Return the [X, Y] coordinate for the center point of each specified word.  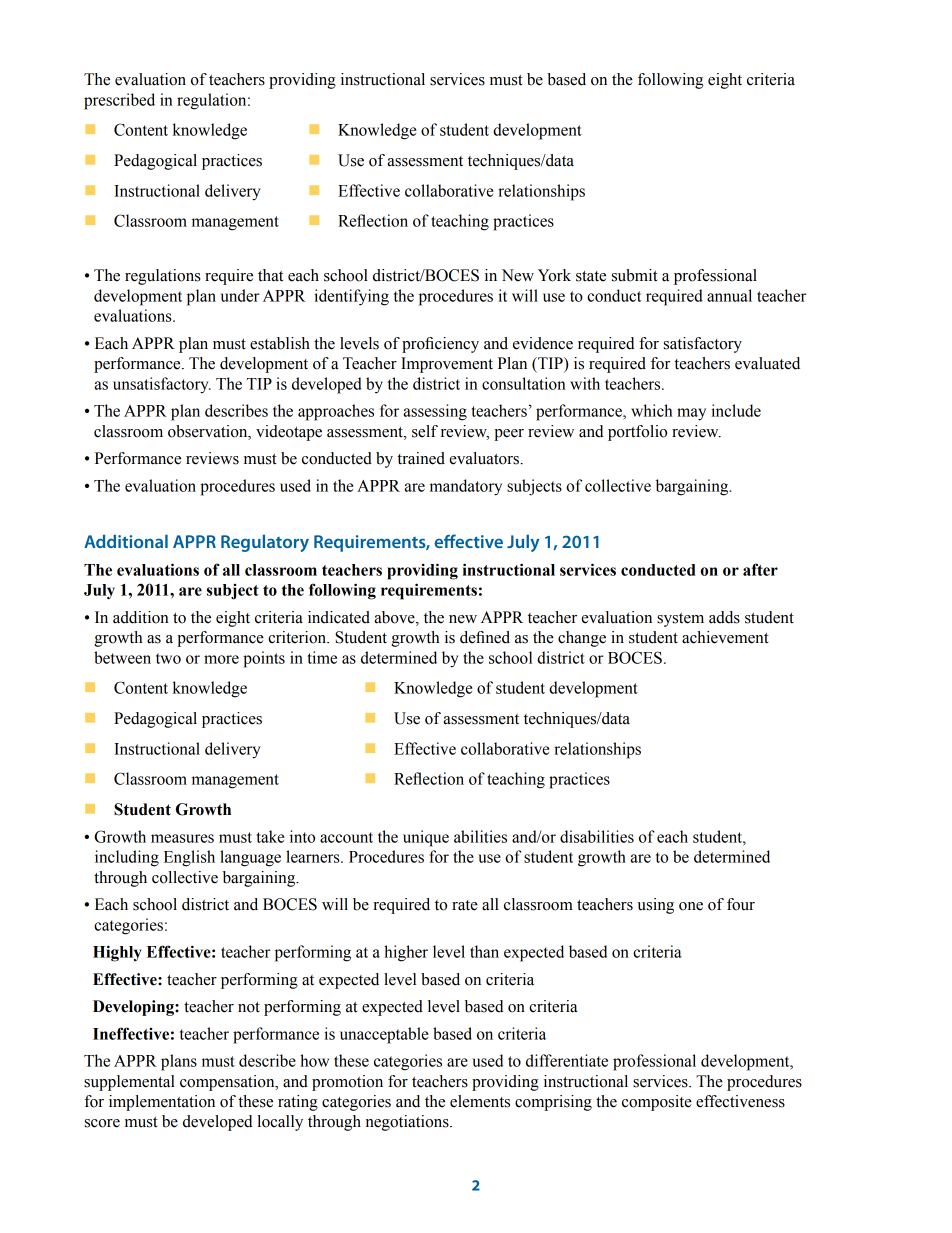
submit [635, 275]
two [168, 658]
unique [426, 838]
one [691, 906]
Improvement [447, 365]
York [554, 275]
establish [280, 343]
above [395, 617]
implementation [162, 1103]
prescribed [119, 101]
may [691, 414]
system [680, 620]
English [189, 858]
